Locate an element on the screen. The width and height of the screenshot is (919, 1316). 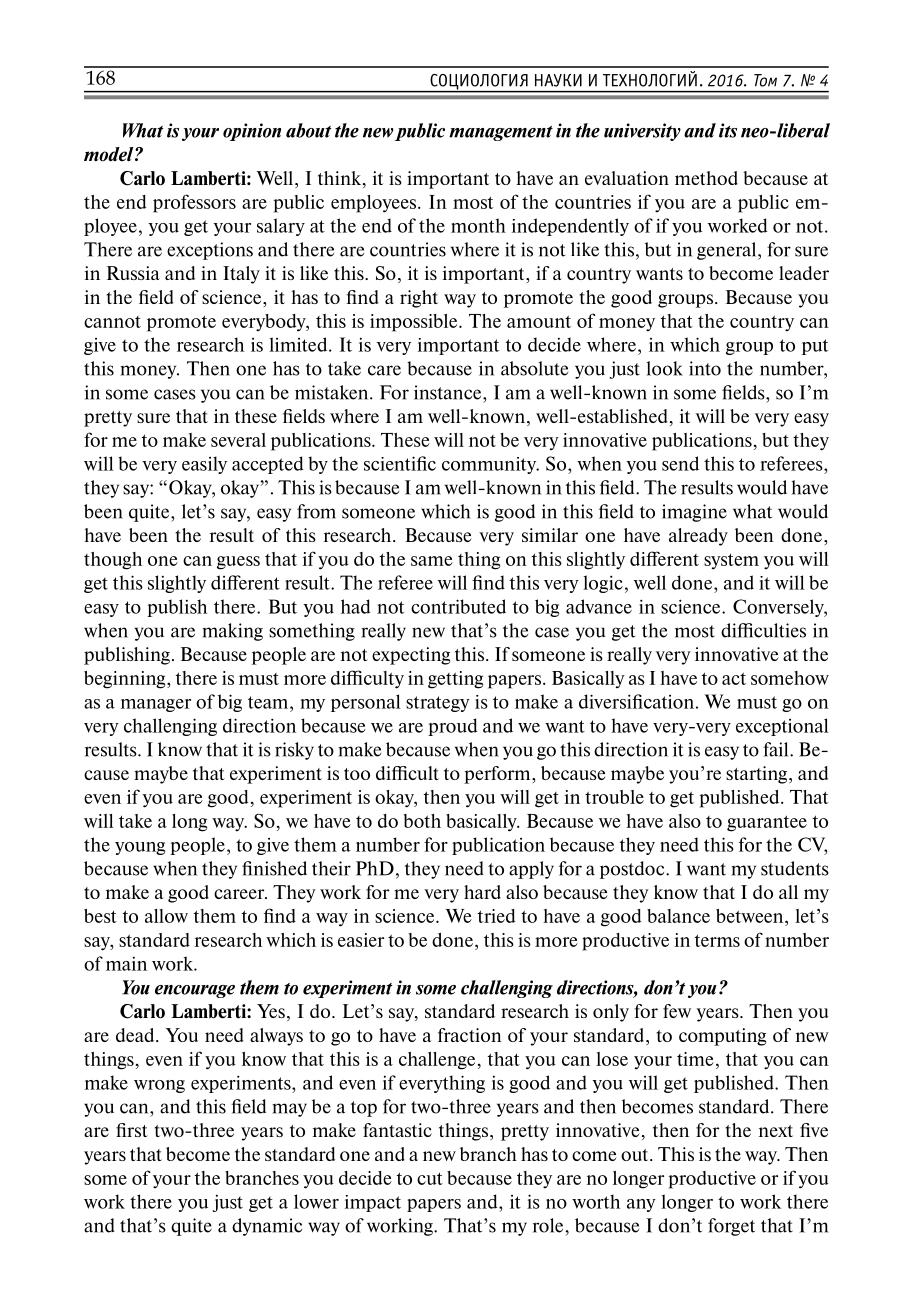
manager is located at coordinates (156, 705).
